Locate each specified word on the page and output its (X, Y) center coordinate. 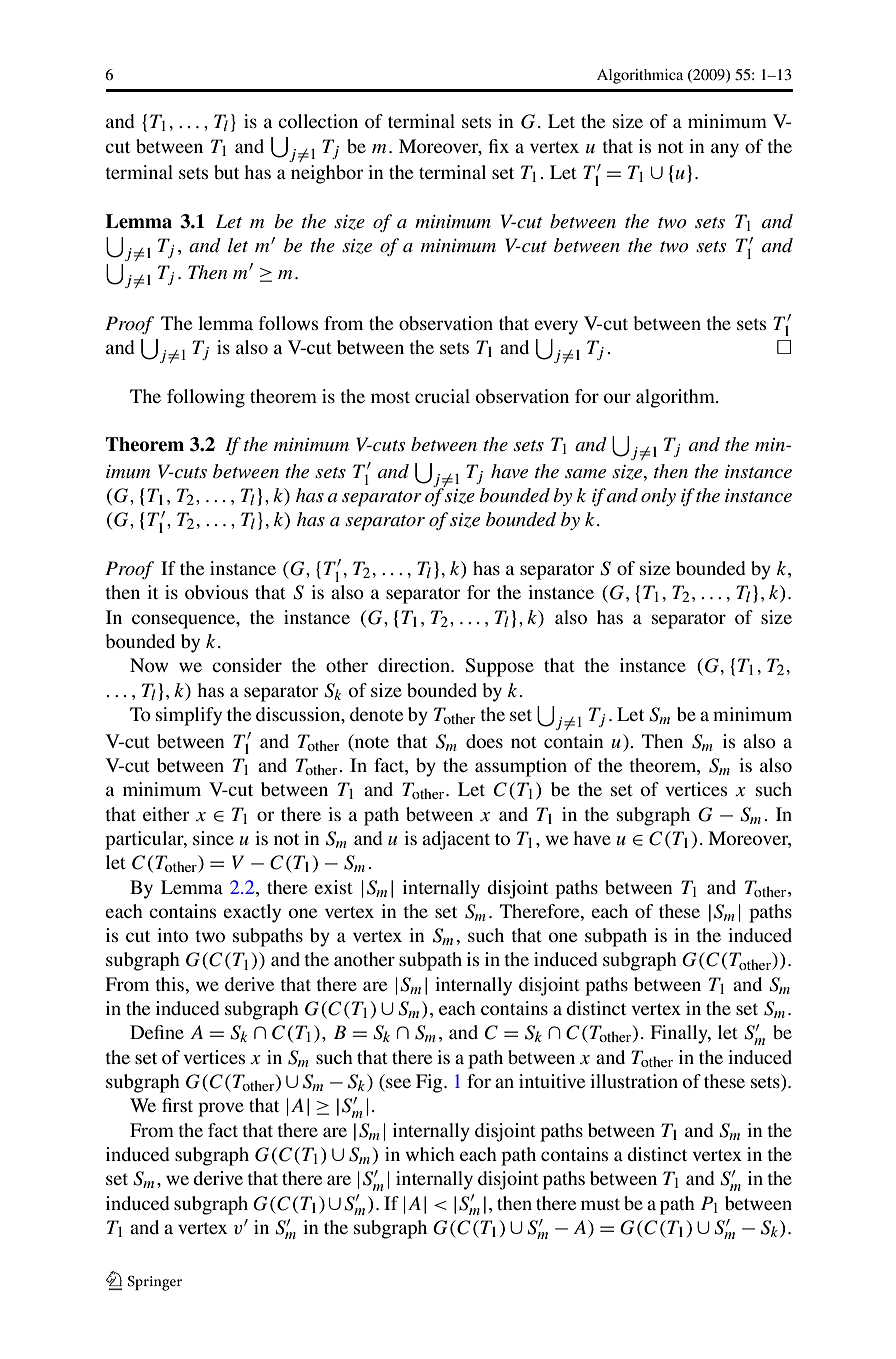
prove (221, 1109)
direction (415, 665)
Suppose (500, 667)
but (226, 172)
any (725, 150)
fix (498, 146)
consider (247, 665)
